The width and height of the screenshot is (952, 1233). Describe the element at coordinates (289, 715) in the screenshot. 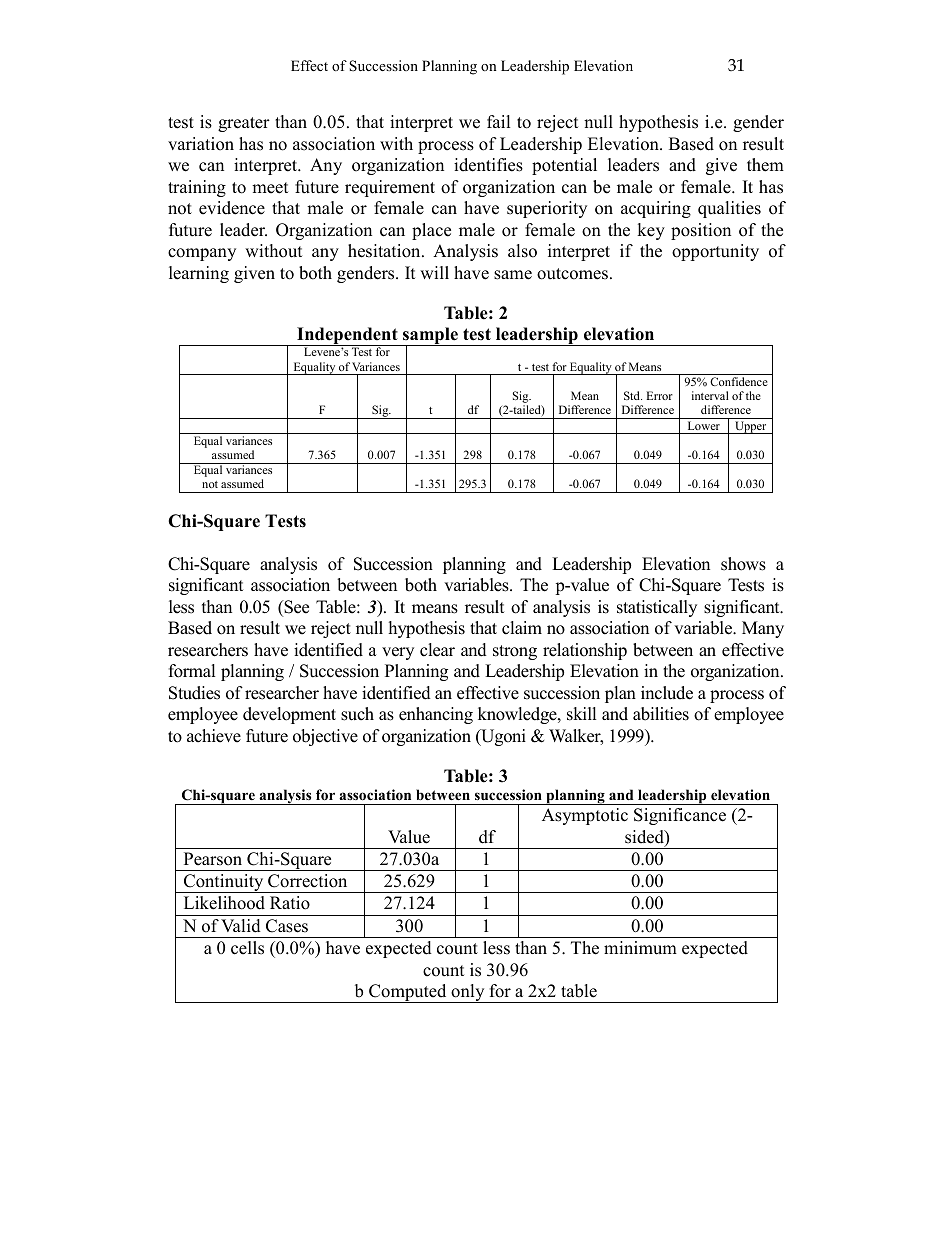

I see `development` at that location.
